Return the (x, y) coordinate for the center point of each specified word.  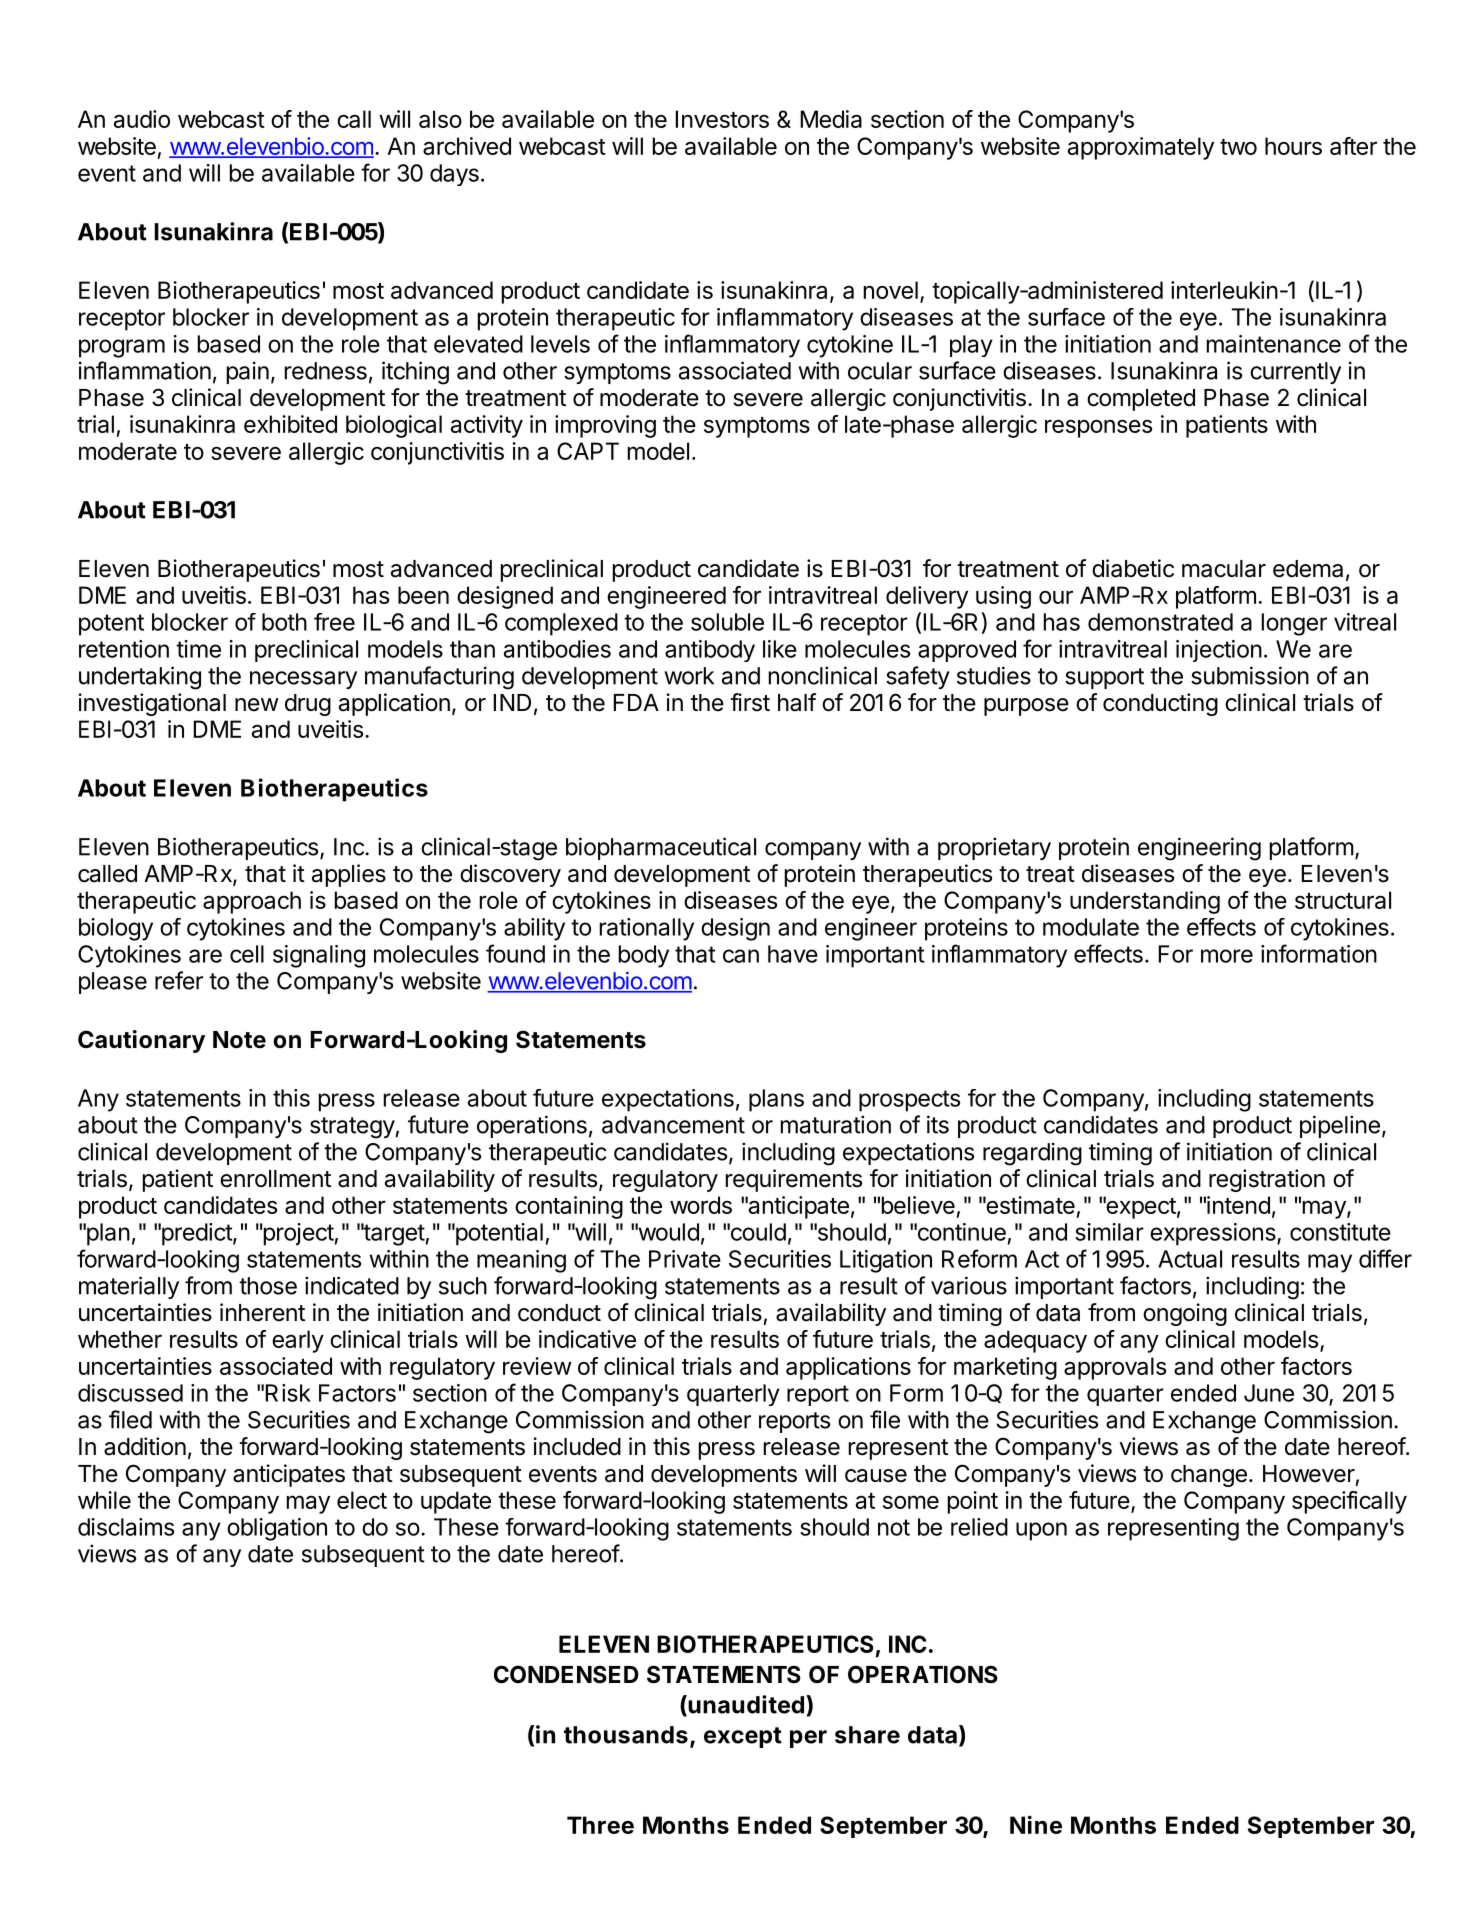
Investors (722, 119)
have (793, 954)
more (1227, 956)
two (1238, 147)
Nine (1036, 1824)
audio (142, 119)
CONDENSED (566, 1674)
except (743, 1737)
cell (247, 954)
